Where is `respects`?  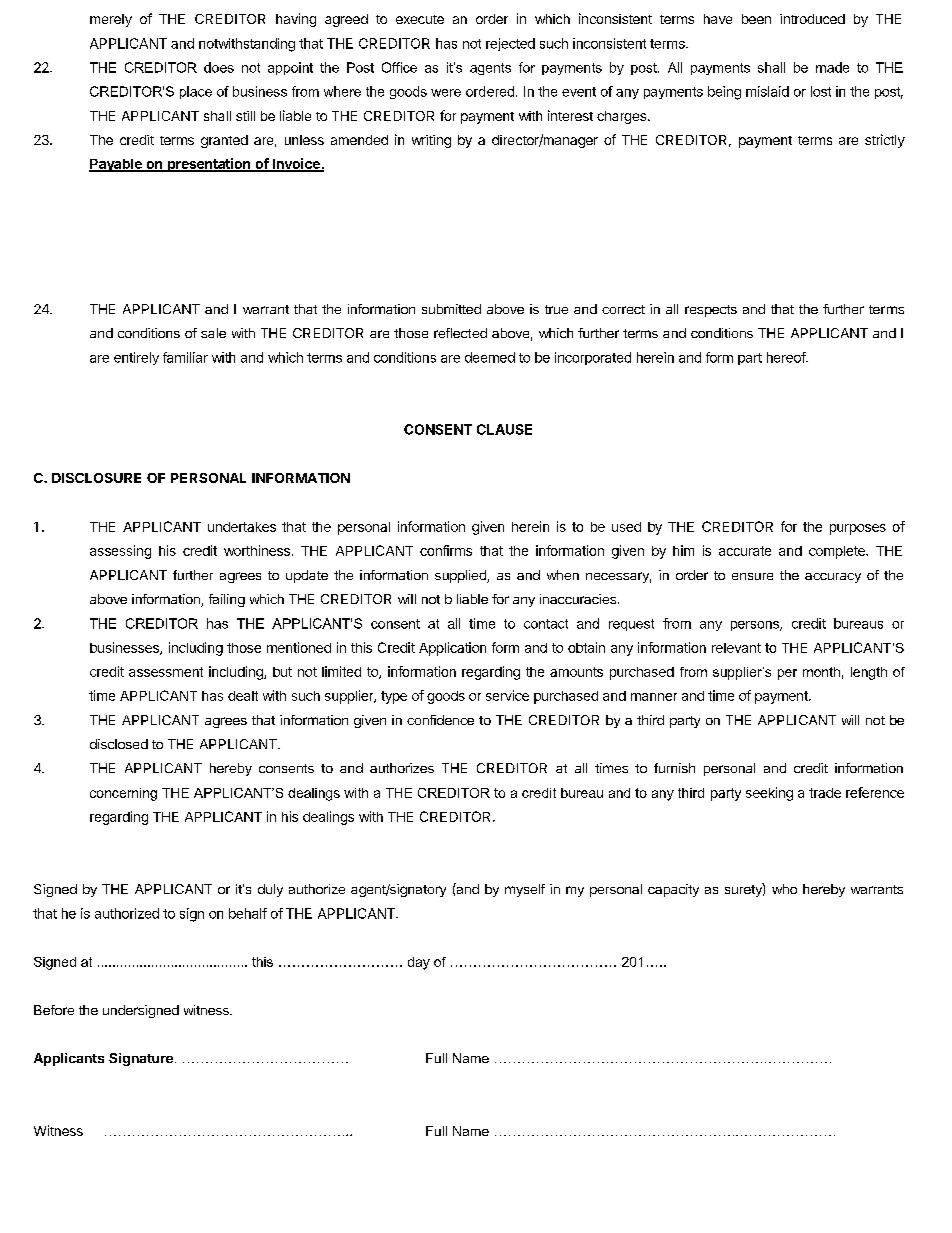 respects is located at coordinates (711, 311).
